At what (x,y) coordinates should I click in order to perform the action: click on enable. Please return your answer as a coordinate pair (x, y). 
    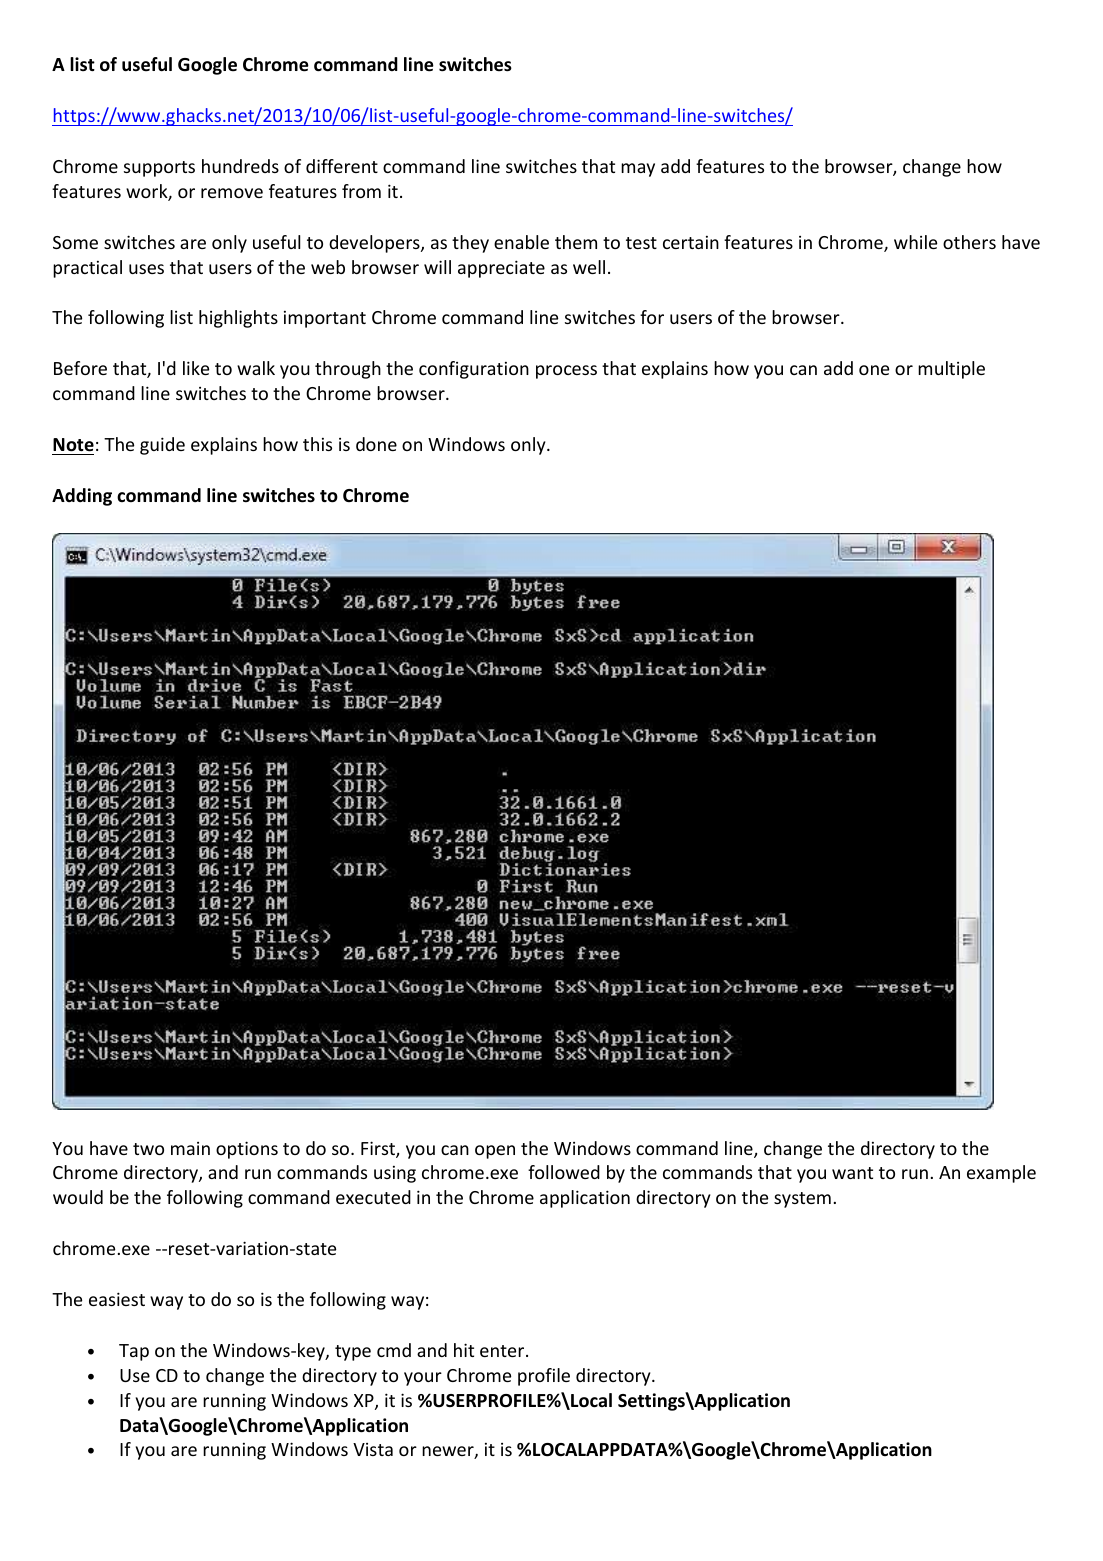
    Looking at the image, I should click on (521, 242).
